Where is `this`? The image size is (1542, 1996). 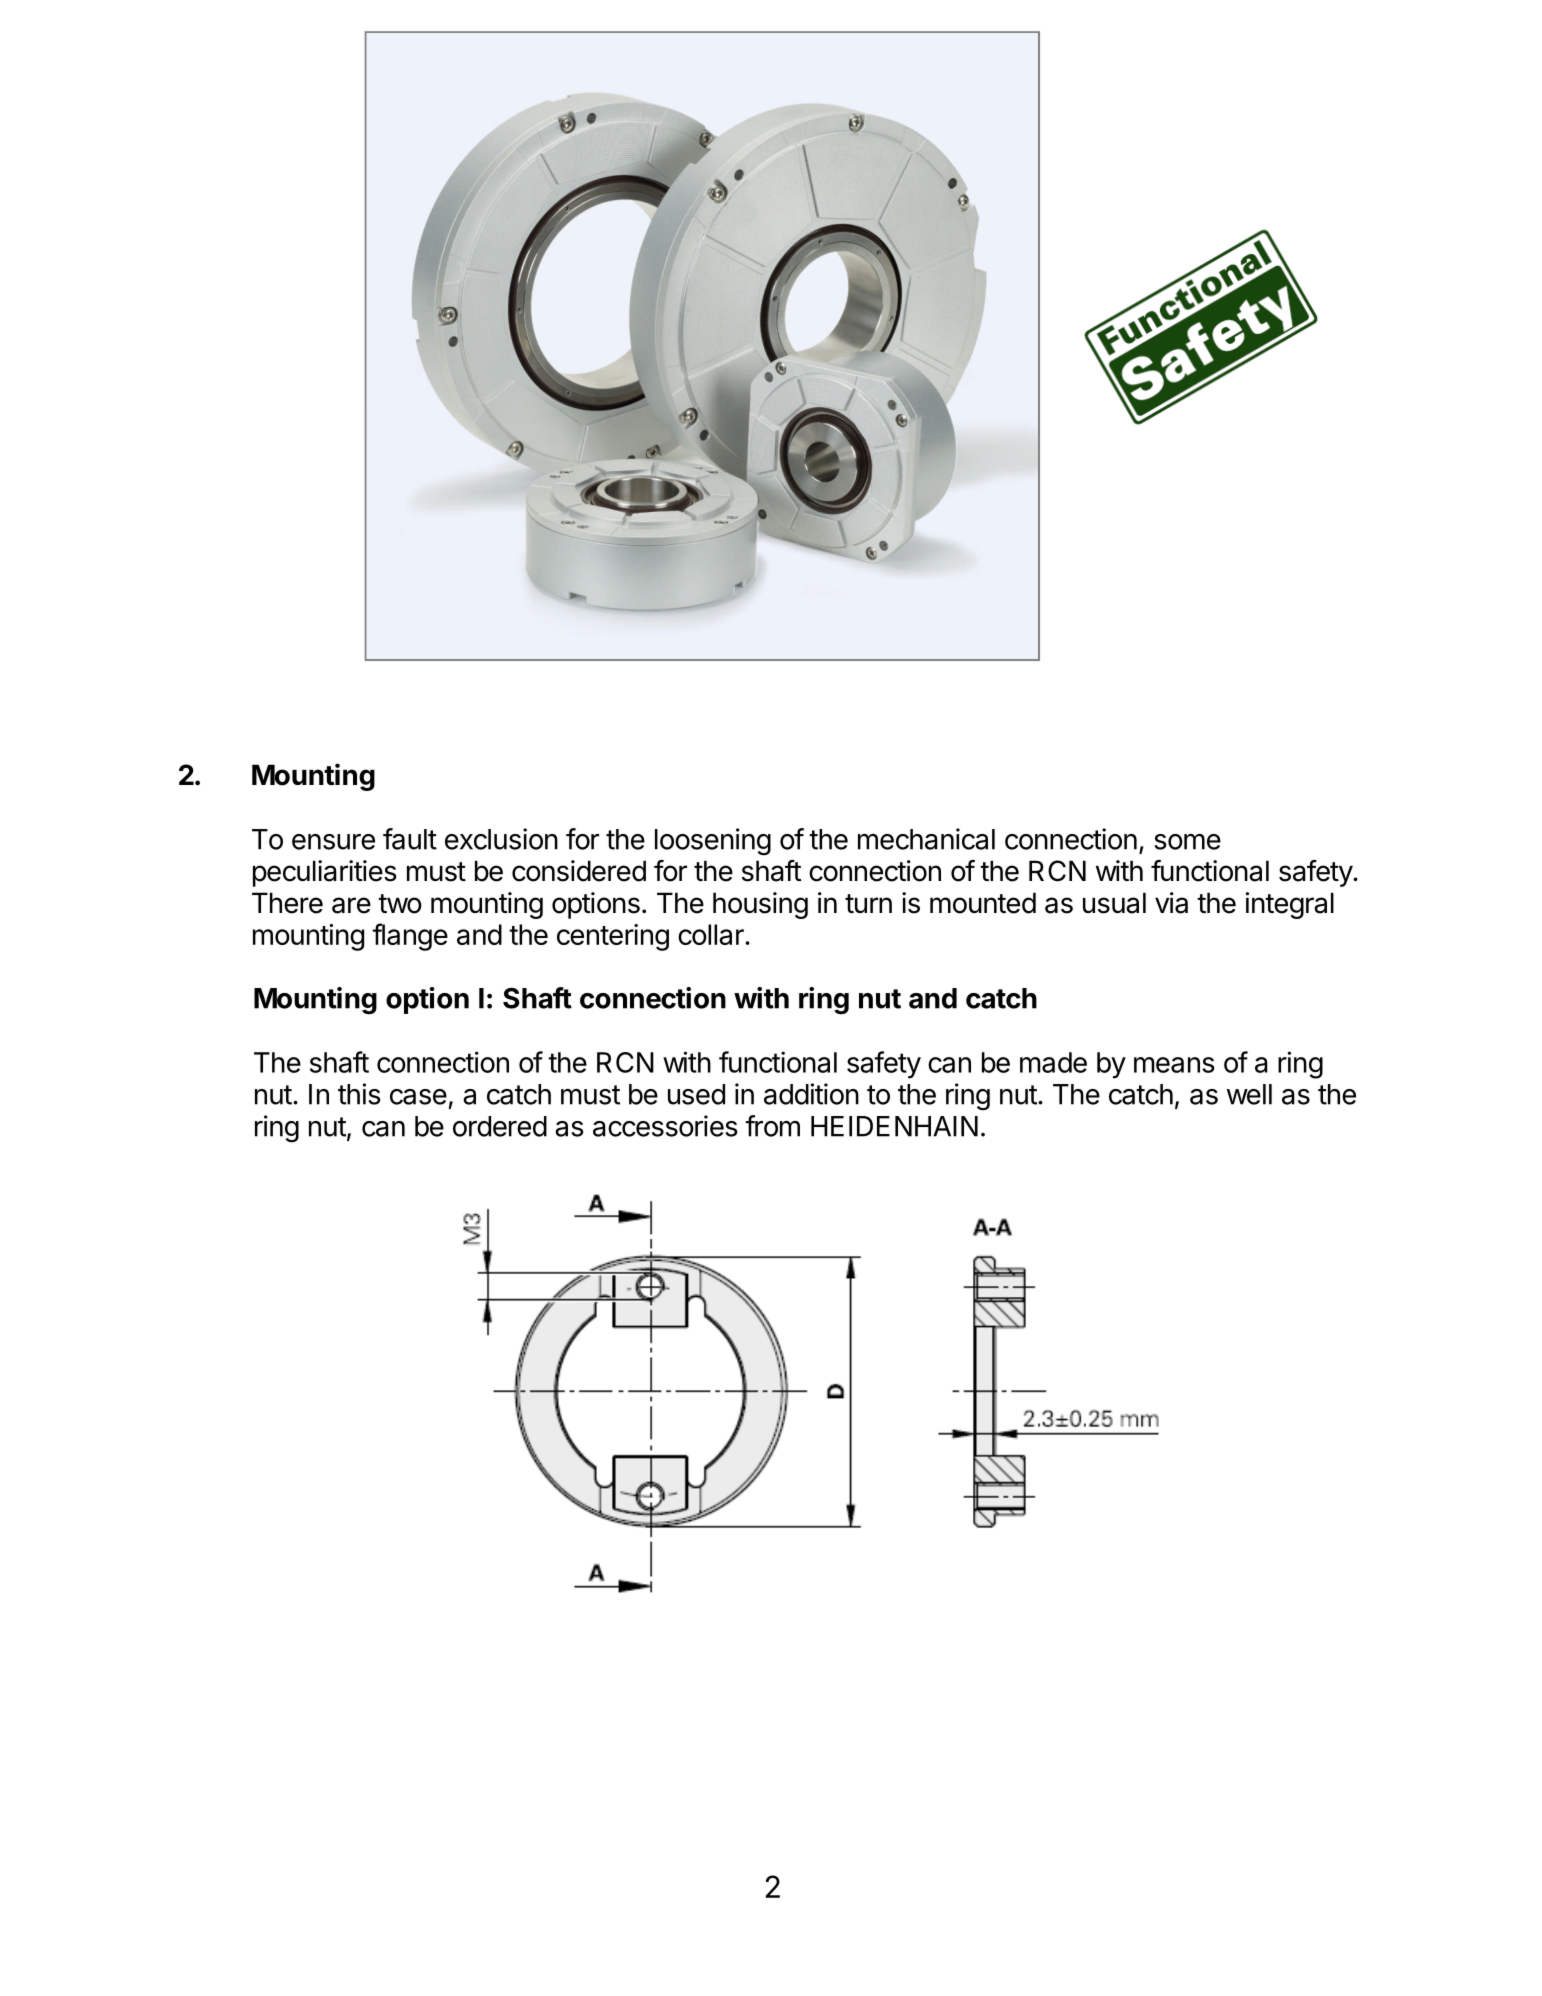
this is located at coordinates (359, 1094).
